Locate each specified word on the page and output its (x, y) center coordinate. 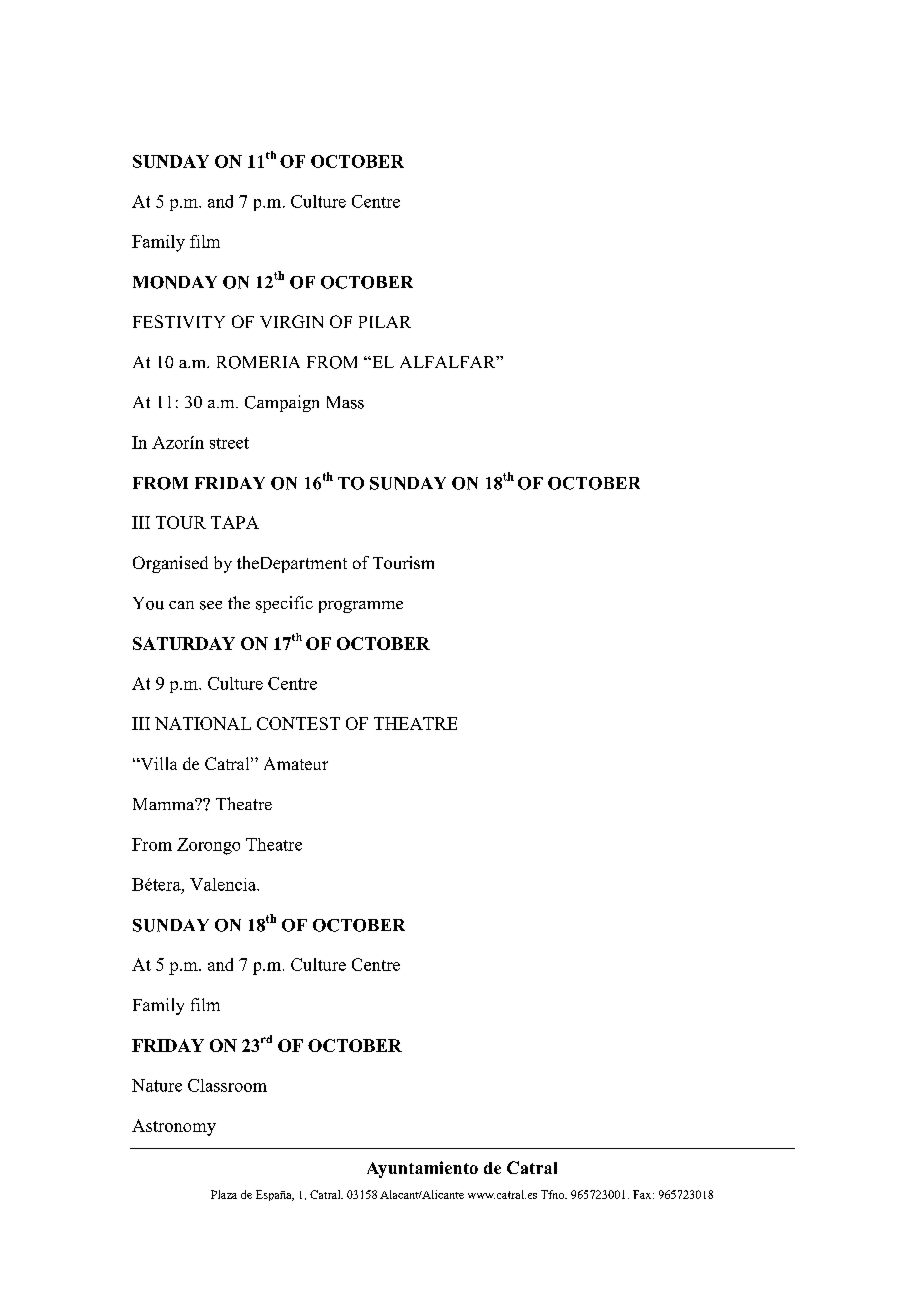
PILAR (385, 322)
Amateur (296, 763)
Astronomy (174, 1127)
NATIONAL (203, 723)
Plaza (224, 1194)
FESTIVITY (179, 321)
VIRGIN (291, 321)
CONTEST (298, 723)
